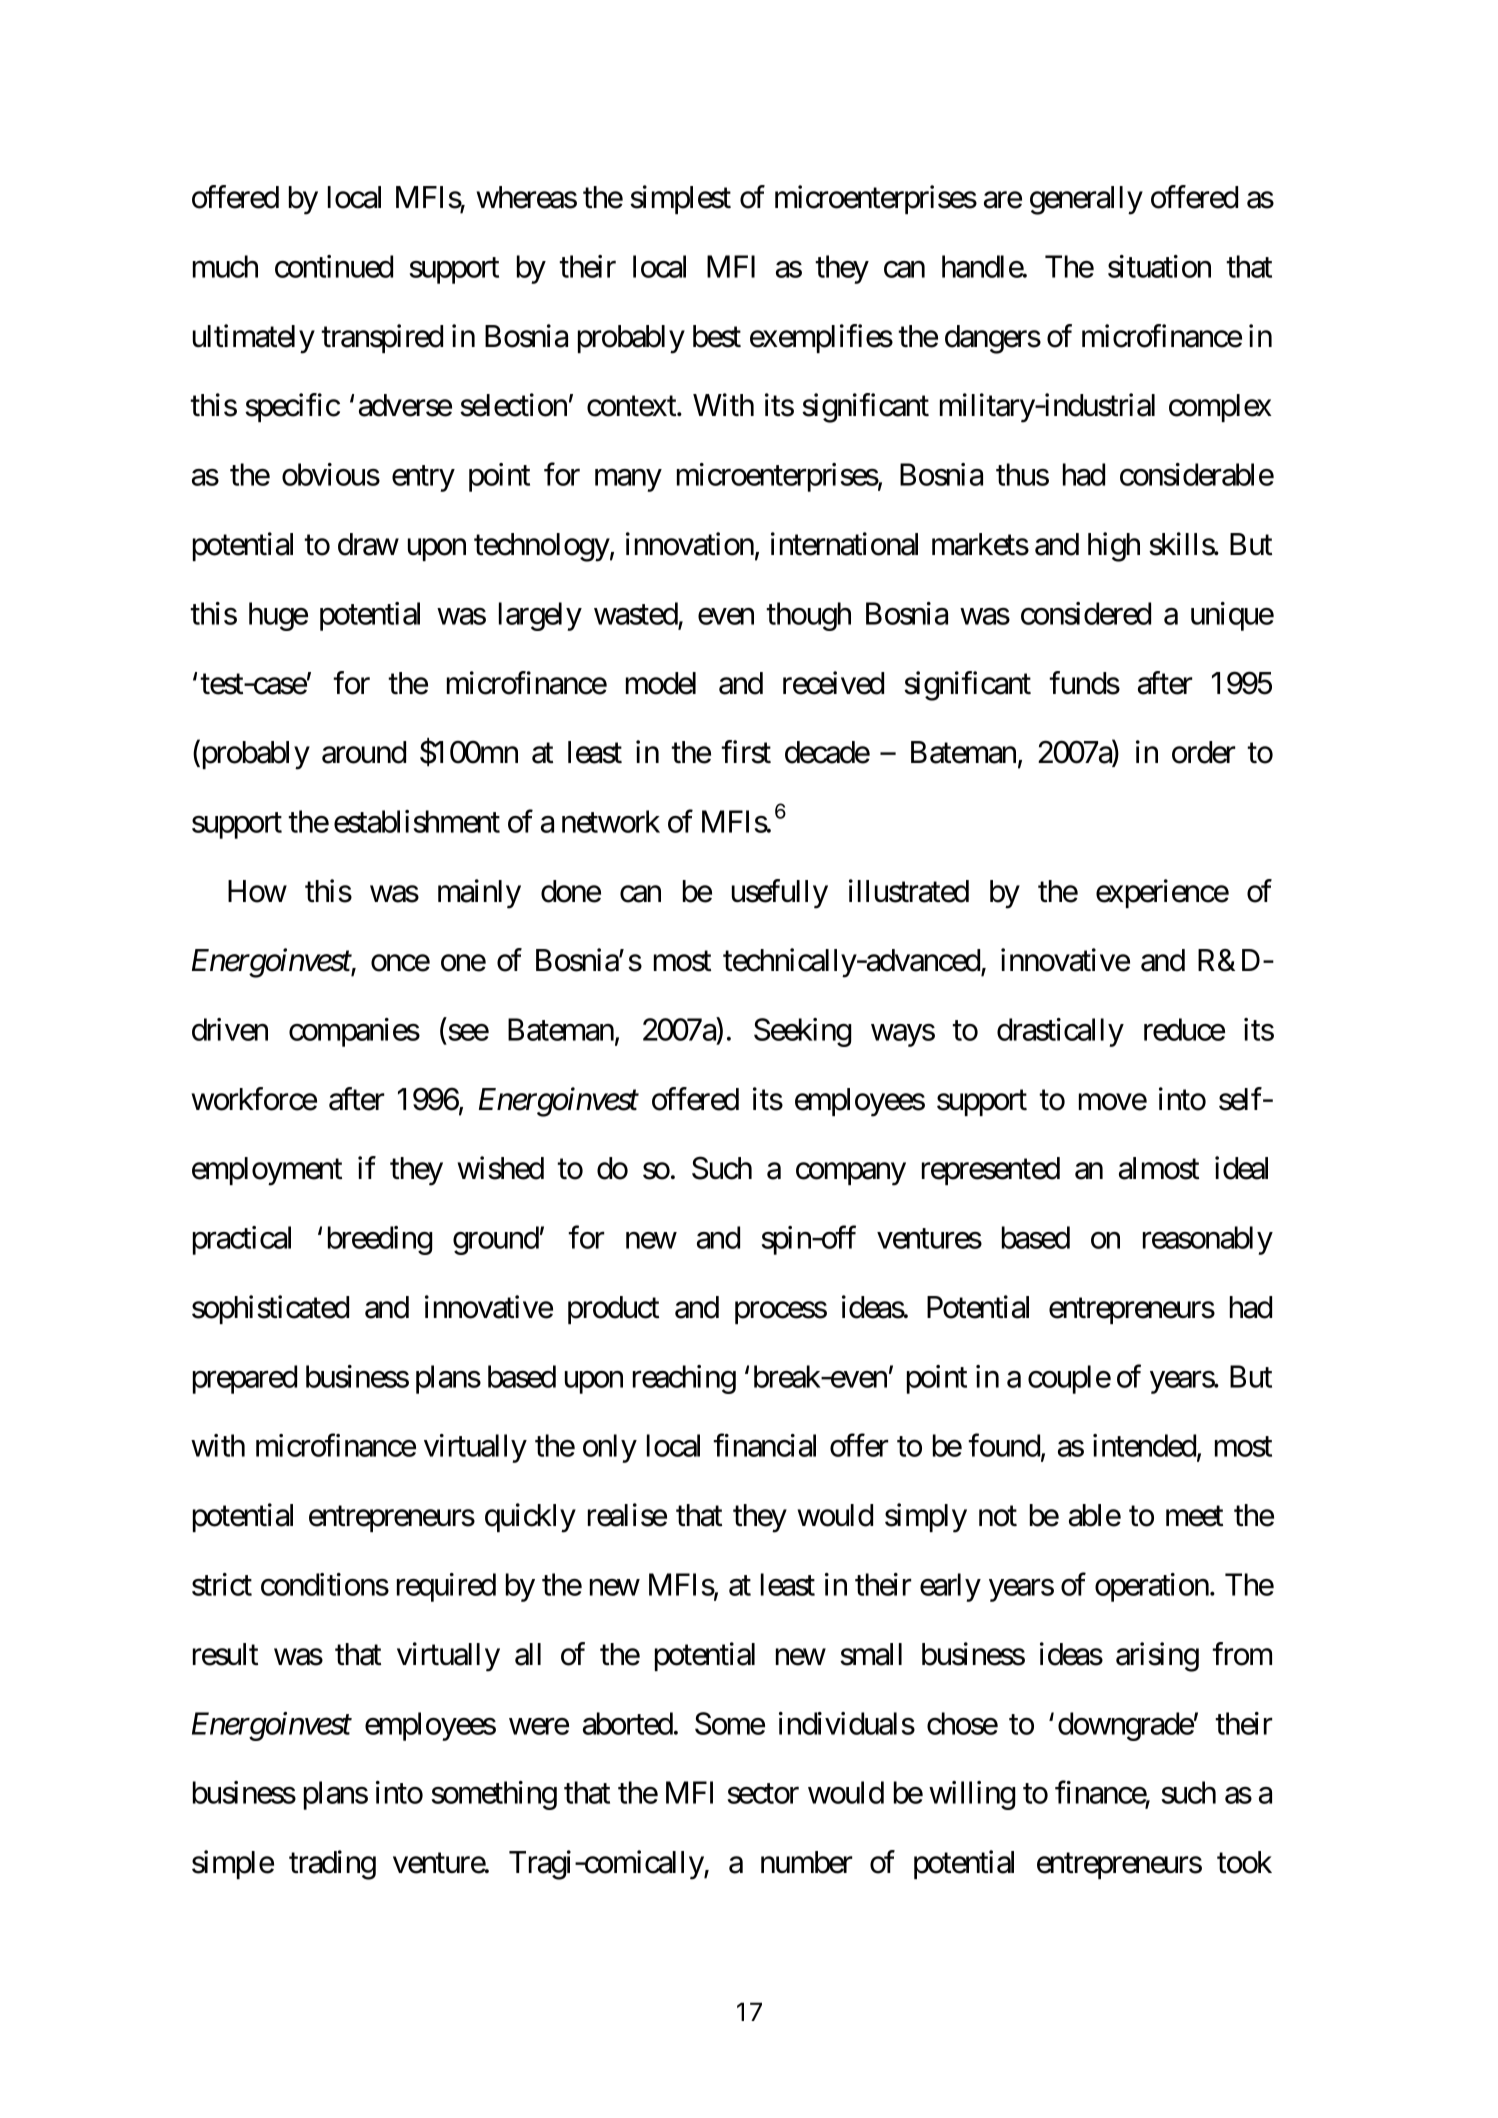  Describe the element at coordinates (1159, 266) in the document. I see `situation` at that location.
